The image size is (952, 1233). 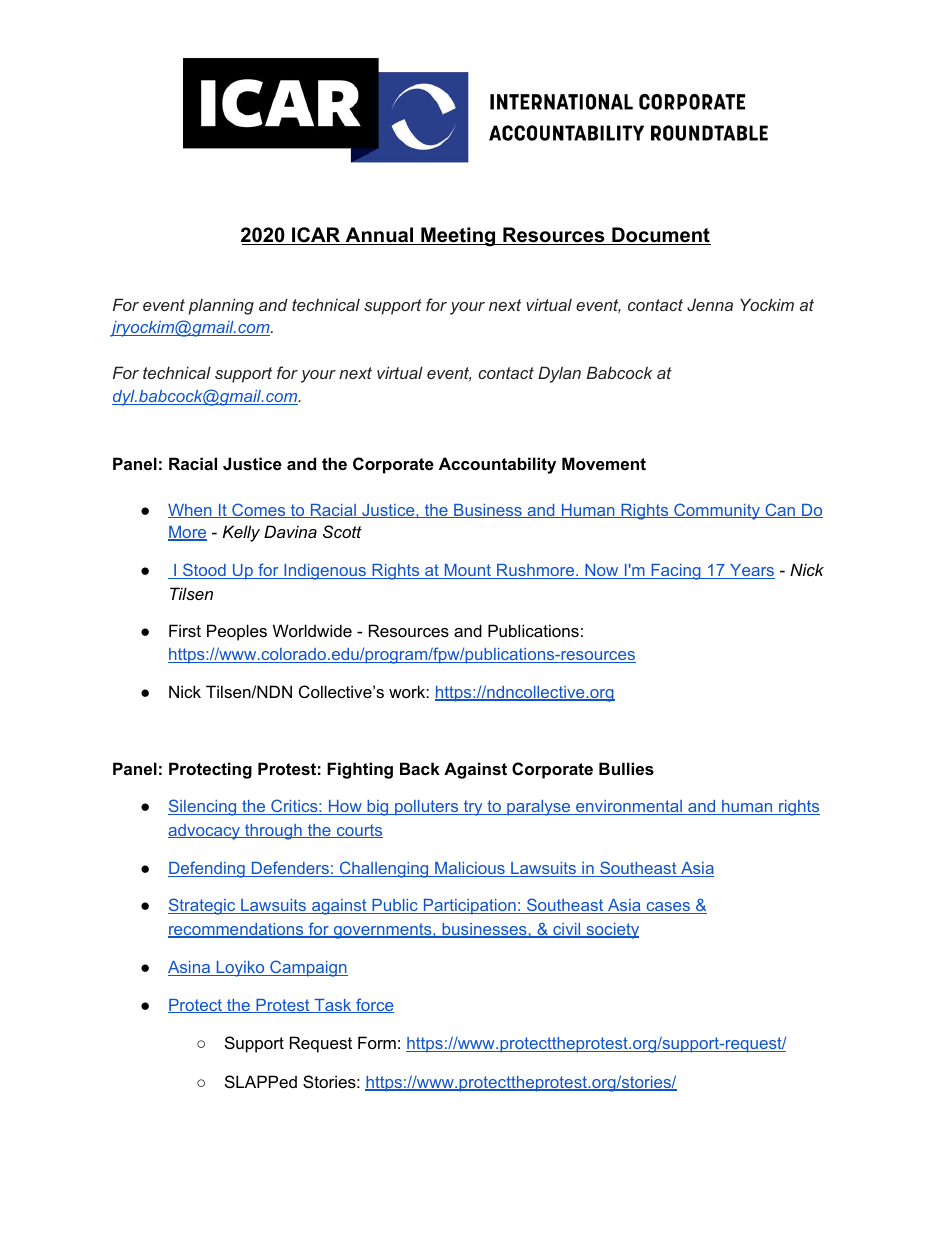 What do you see at coordinates (717, 511) in the screenshot?
I see `Community` at bounding box center [717, 511].
